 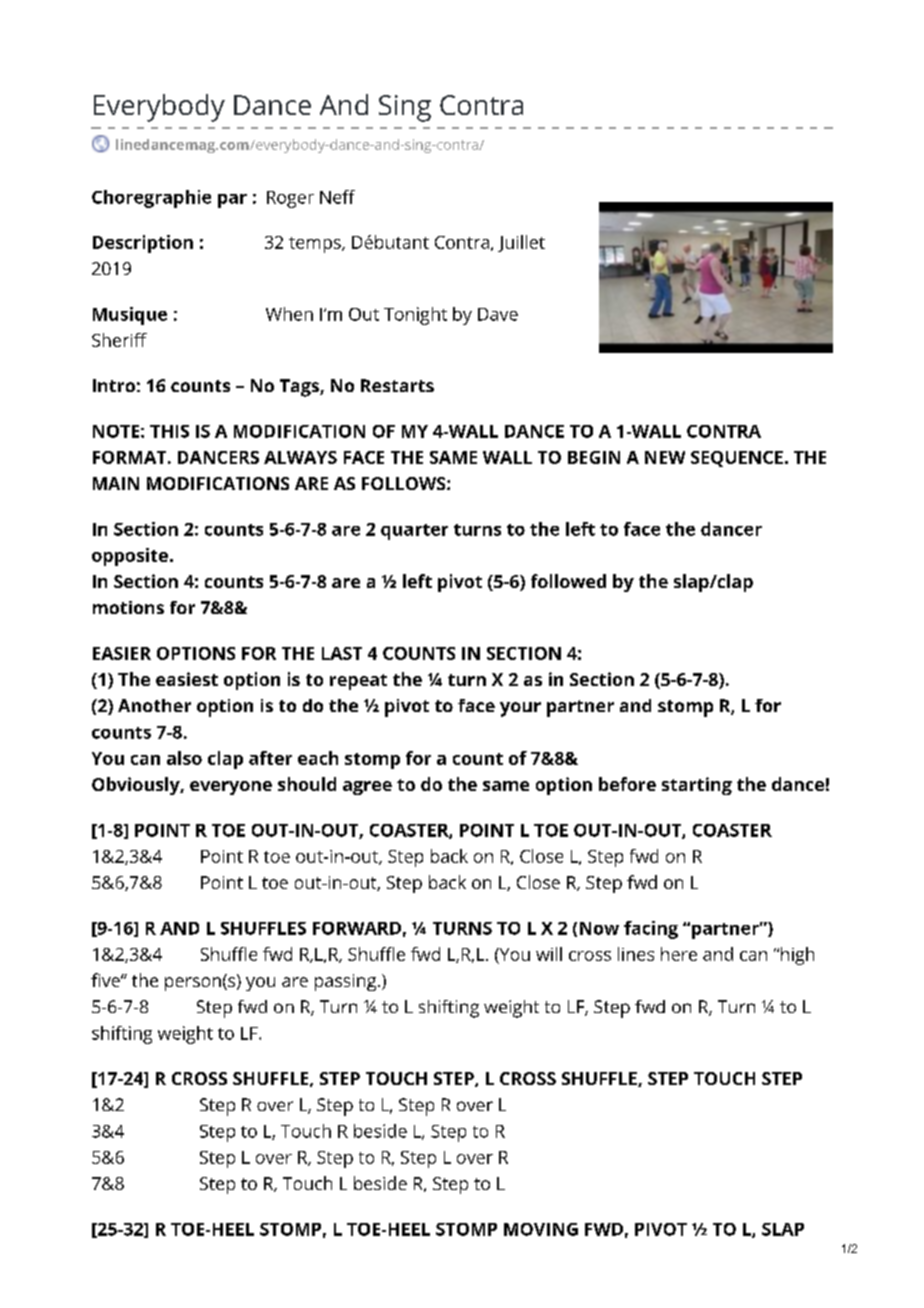 What do you see at coordinates (414, 532) in the image?
I see `quarter` at bounding box center [414, 532].
